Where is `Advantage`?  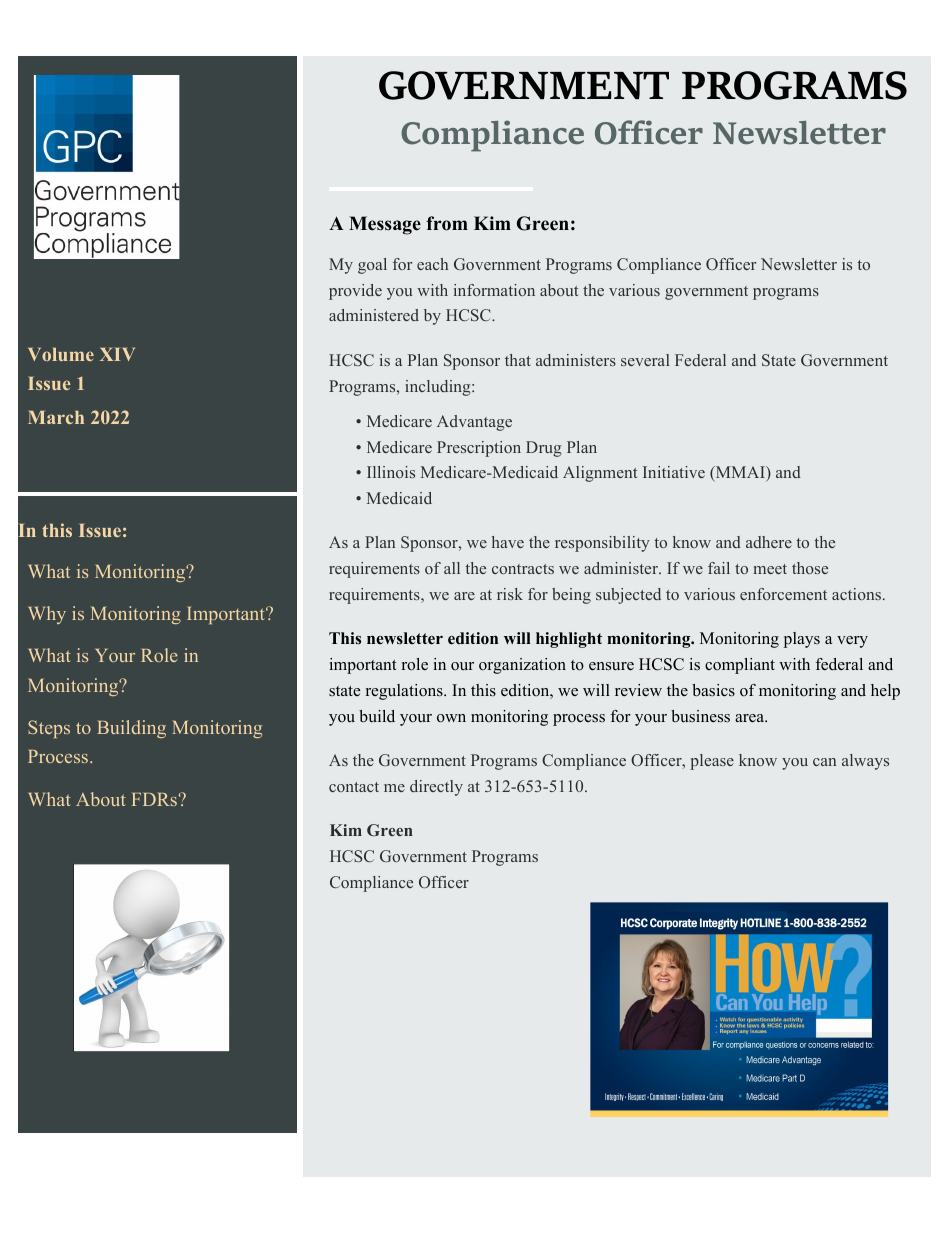
Advantage is located at coordinates (474, 423).
